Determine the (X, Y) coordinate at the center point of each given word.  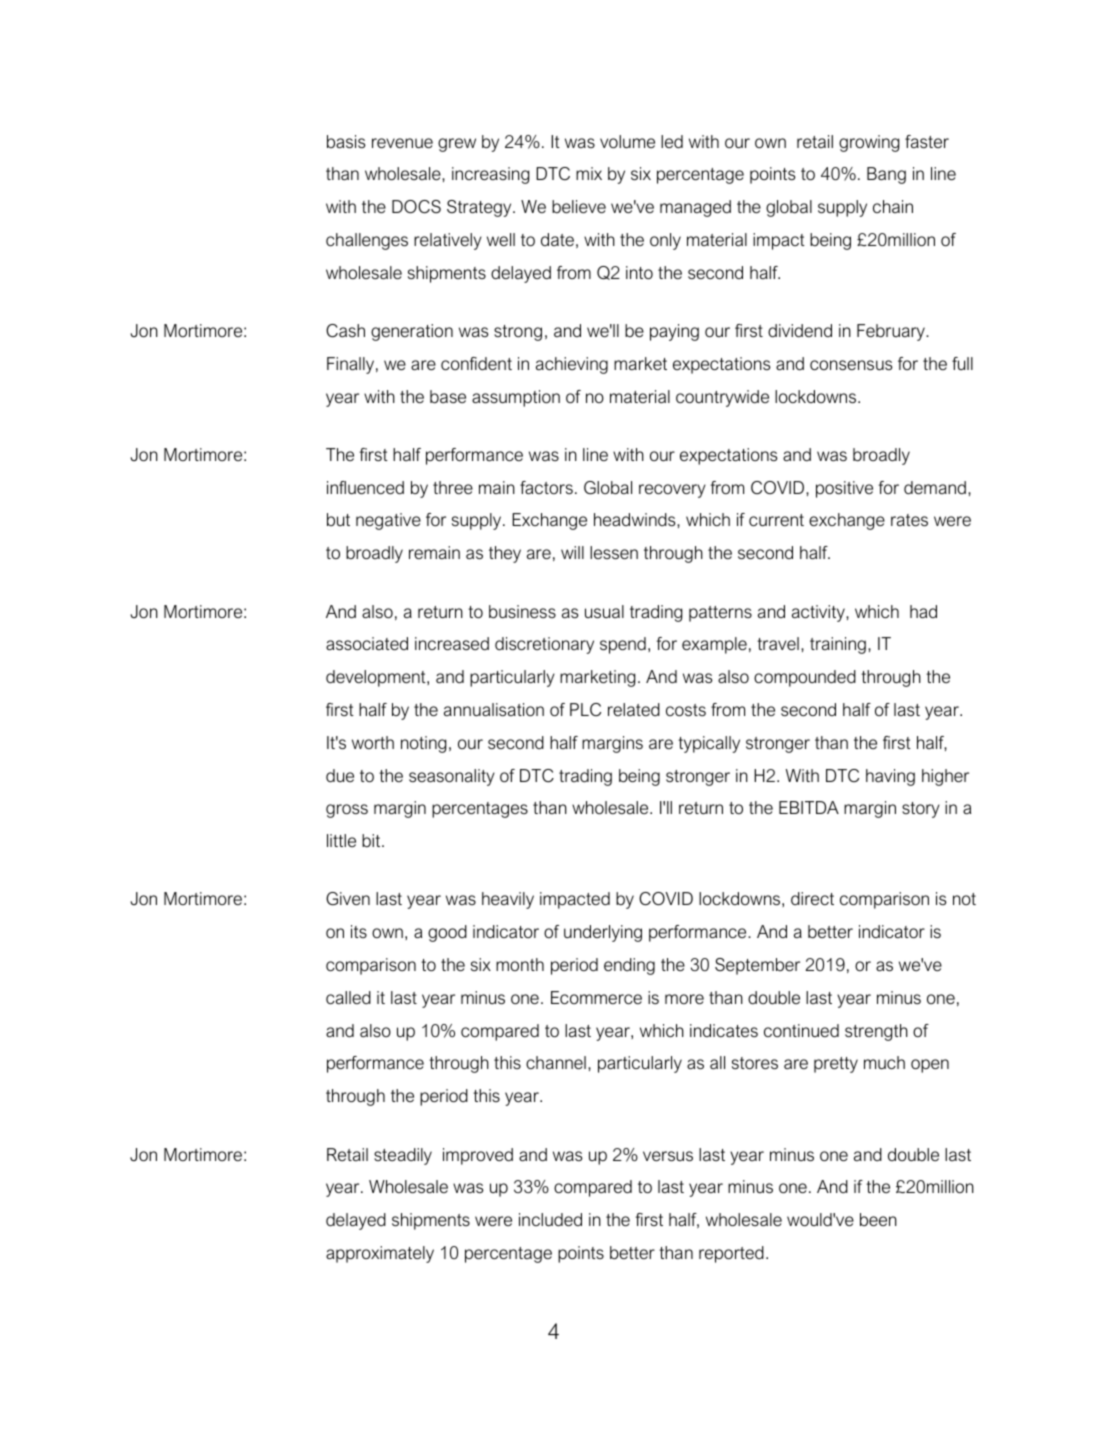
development (377, 678)
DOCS (416, 207)
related (634, 709)
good (447, 933)
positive (844, 489)
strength (876, 1032)
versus (668, 1156)
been (878, 1219)
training (838, 645)
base (448, 396)
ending (629, 966)
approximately (380, 1254)
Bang (886, 175)
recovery (672, 491)
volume (627, 141)
